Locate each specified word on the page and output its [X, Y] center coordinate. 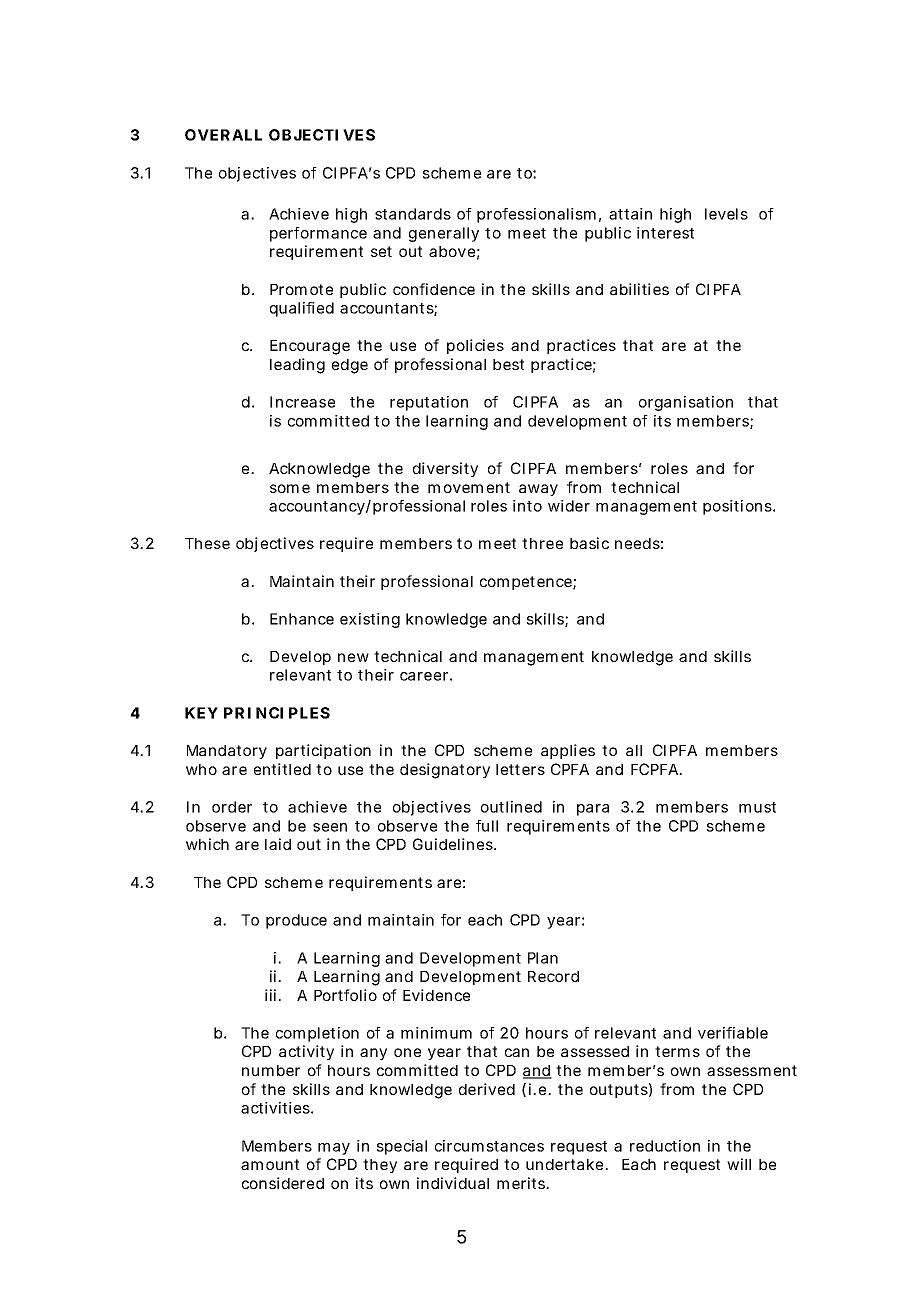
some [290, 488]
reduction [665, 1146]
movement [469, 487]
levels [726, 214]
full [487, 826]
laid [278, 844]
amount [270, 1164]
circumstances [489, 1146]
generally [444, 234]
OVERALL [223, 135]
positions [739, 507]
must [757, 807]
